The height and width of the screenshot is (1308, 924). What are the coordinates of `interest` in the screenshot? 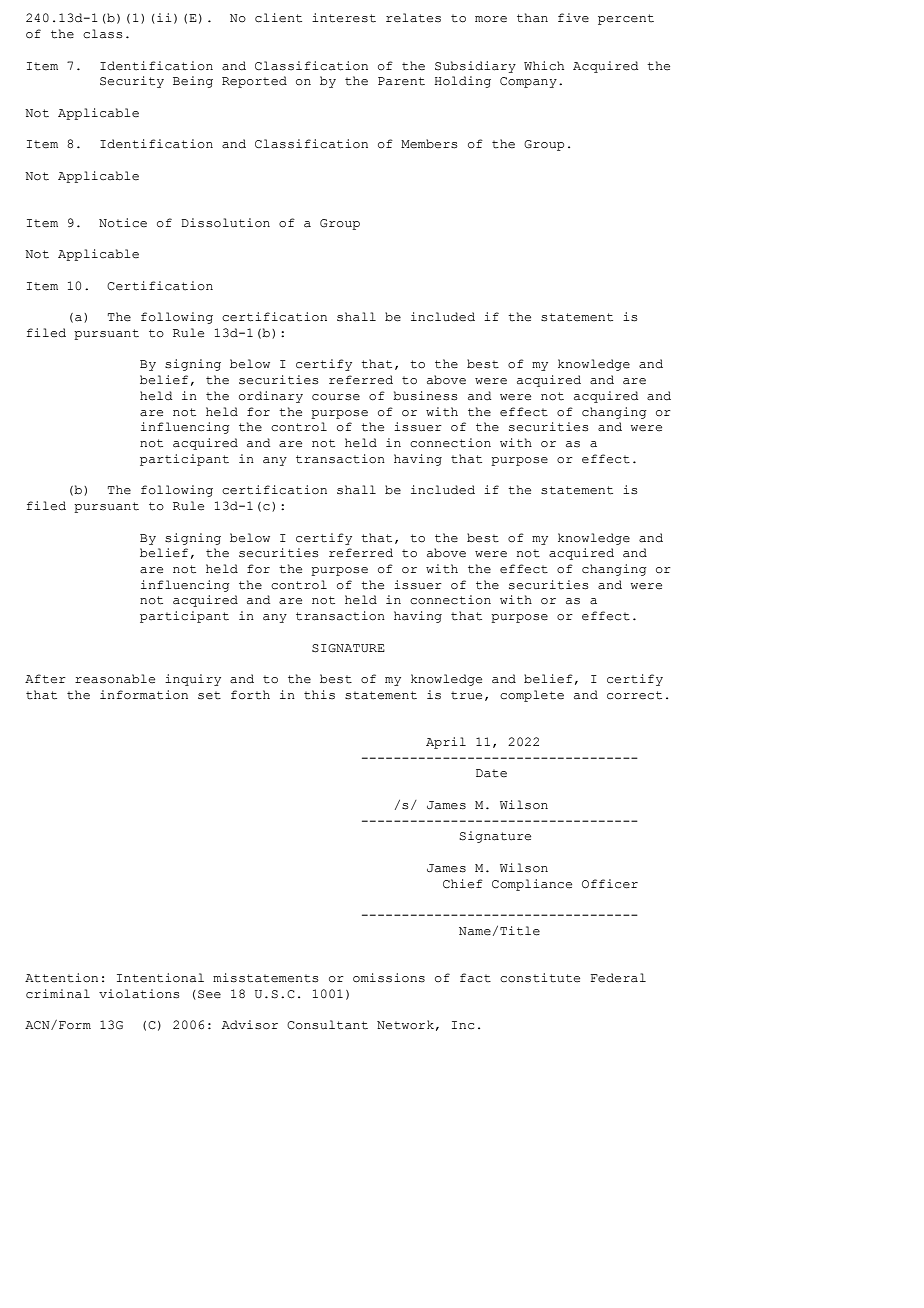 It's located at (344, 18).
